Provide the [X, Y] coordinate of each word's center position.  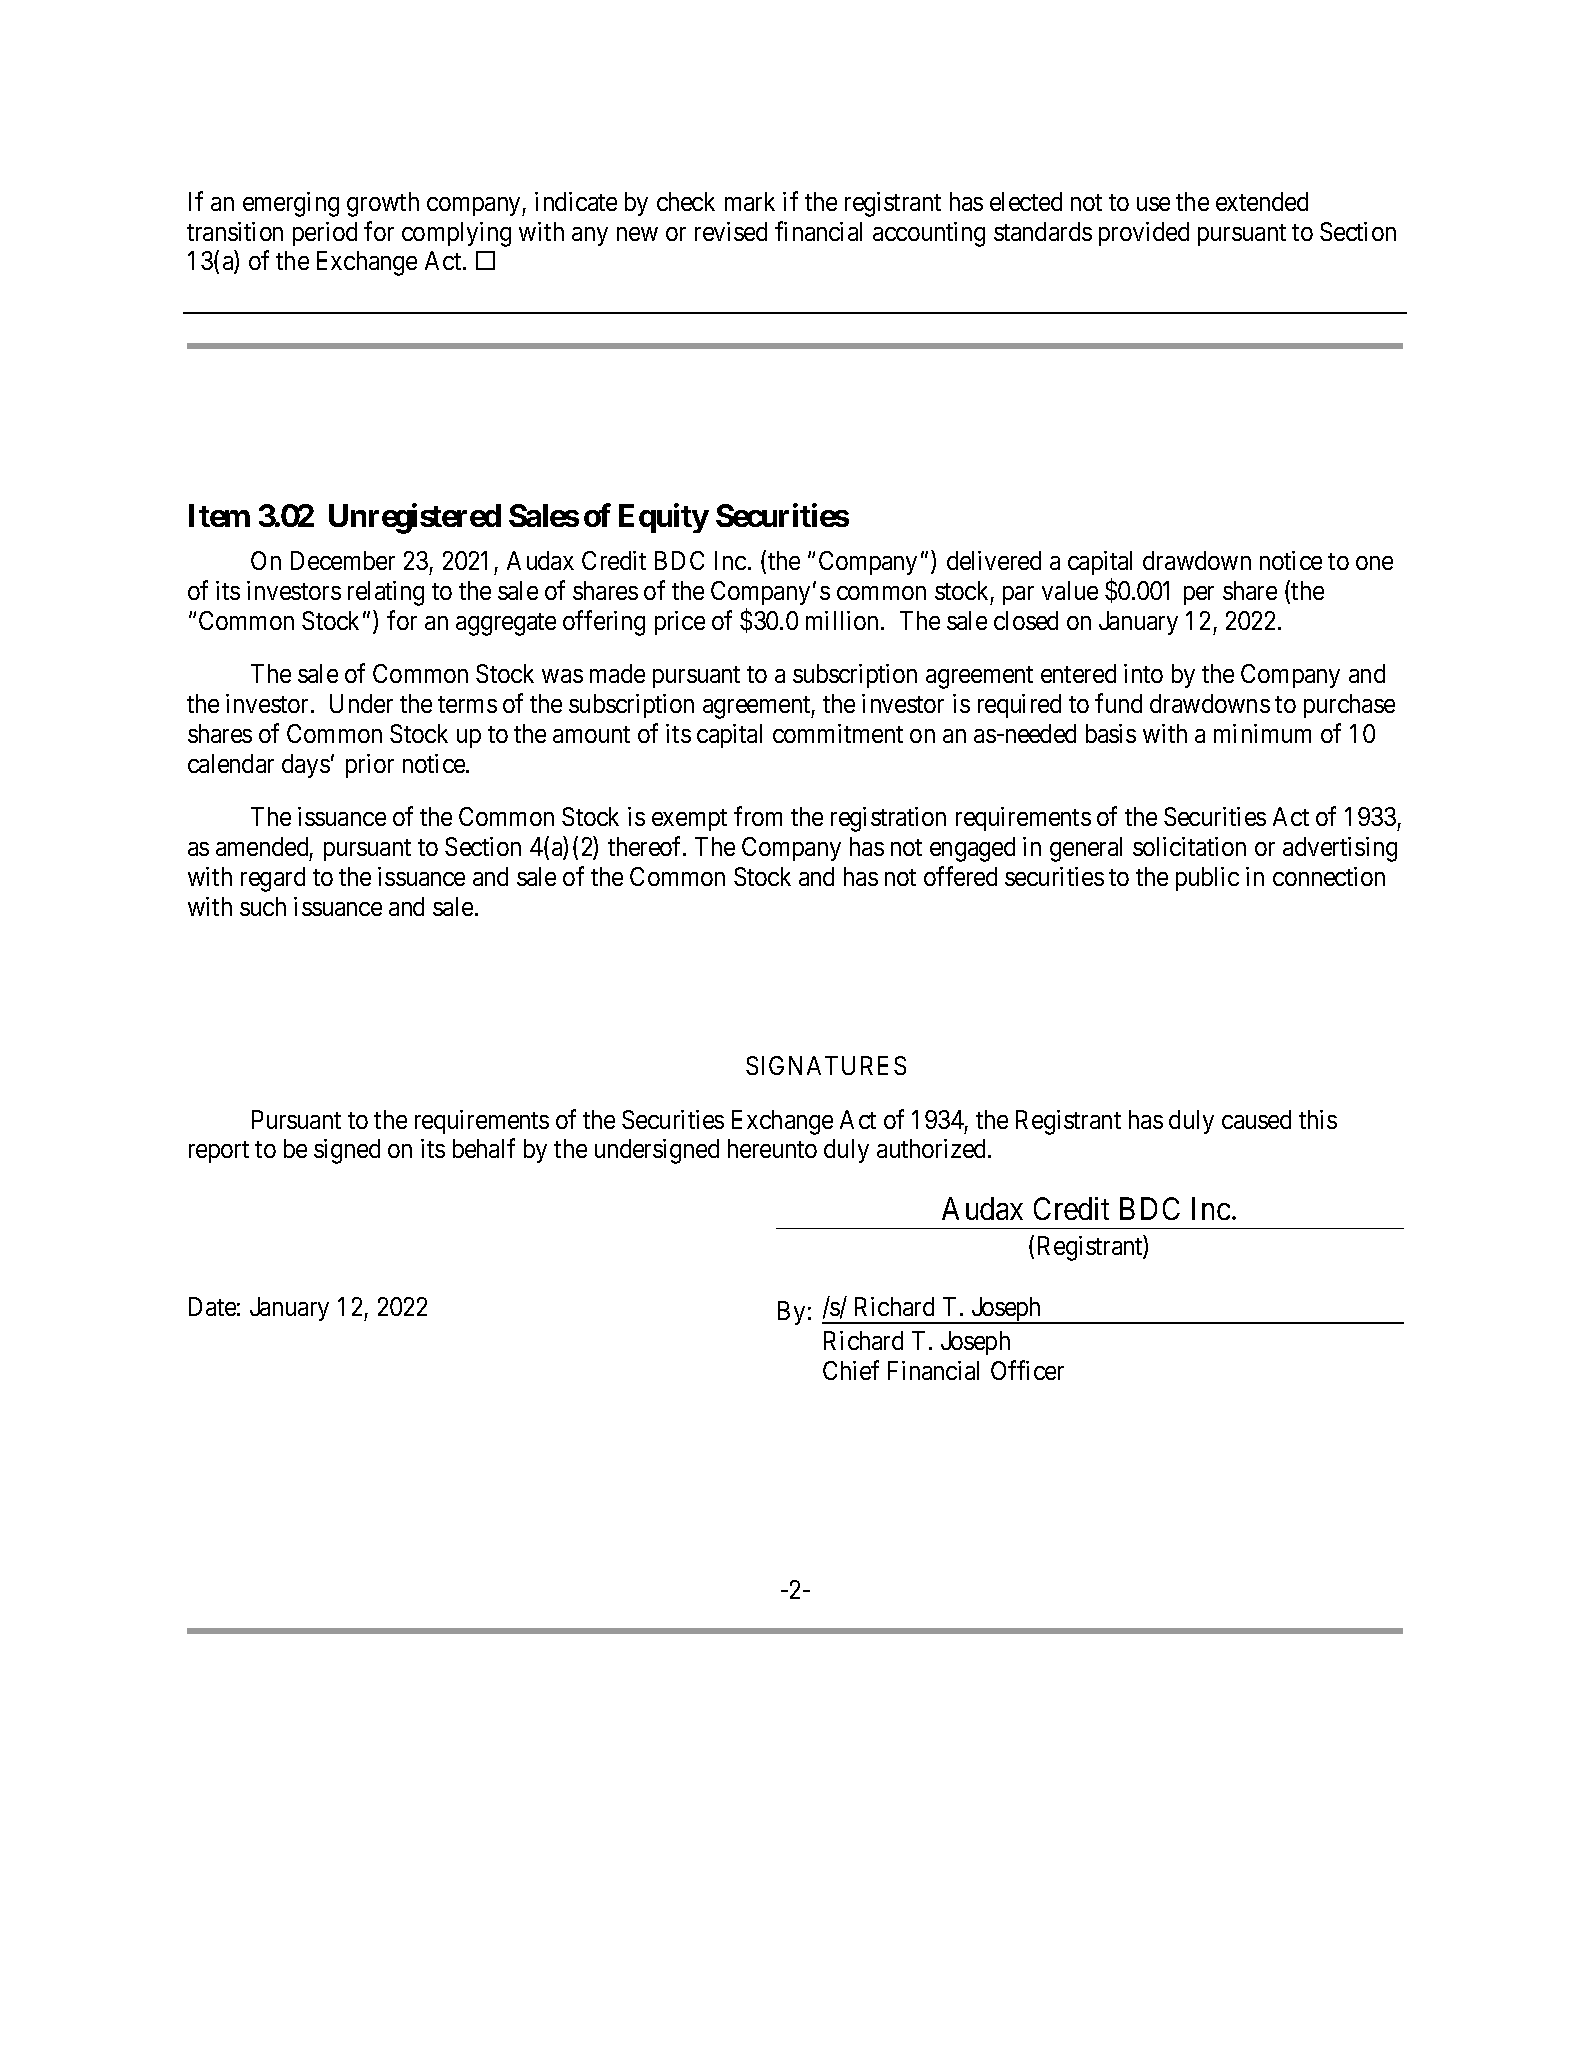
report [219, 1152]
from [758, 816]
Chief [851, 1370]
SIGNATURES [826, 1065]
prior [370, 766]
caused [1256, 1119]
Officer [1027, 1370]
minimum [1262, 733]
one [1374, 563]
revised [731, 231]
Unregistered [415, 519]
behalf [484, 1148]
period [325, 234]
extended [1262, 201]
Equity [664, 518]
